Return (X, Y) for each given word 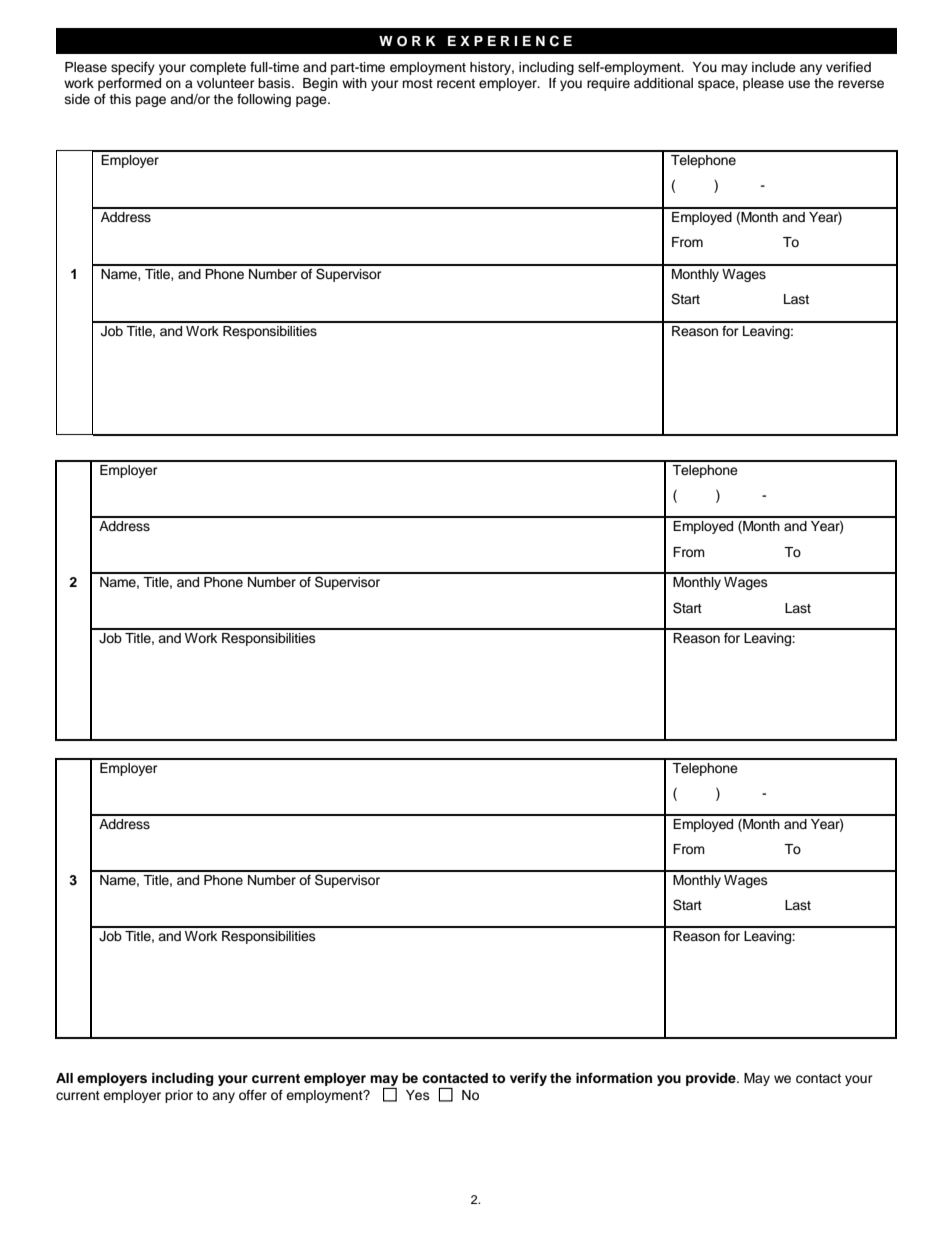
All (64, 1078)
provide (712, 1079)
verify (528, 1079)
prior (179, 1096)
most (417, 83)
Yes (418, 1095)
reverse (861, 84)
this (120, 99)
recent (456, 84)
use (799, 84)
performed (129, 84)
